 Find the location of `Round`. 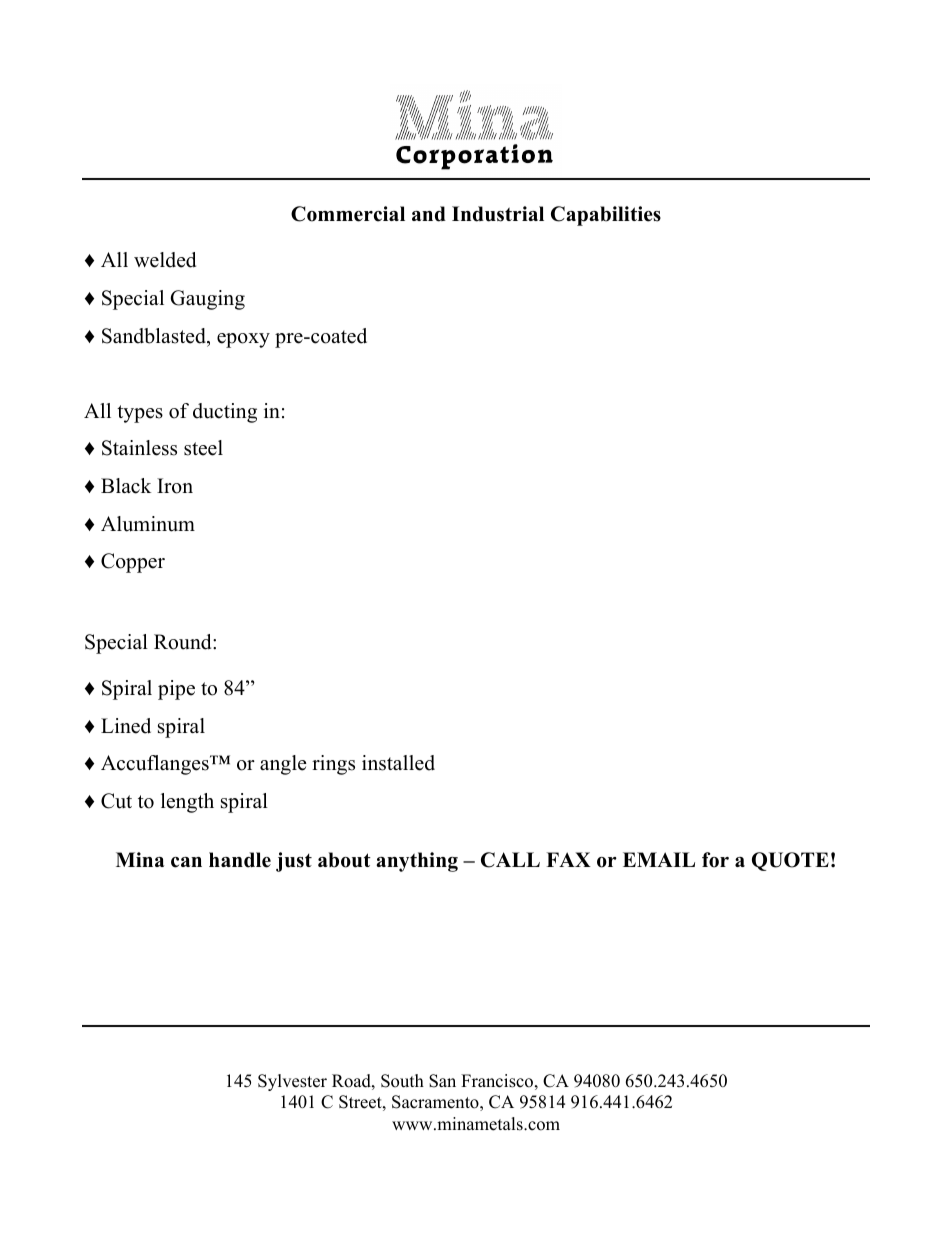

Round is located at coordinates (184, 642).
